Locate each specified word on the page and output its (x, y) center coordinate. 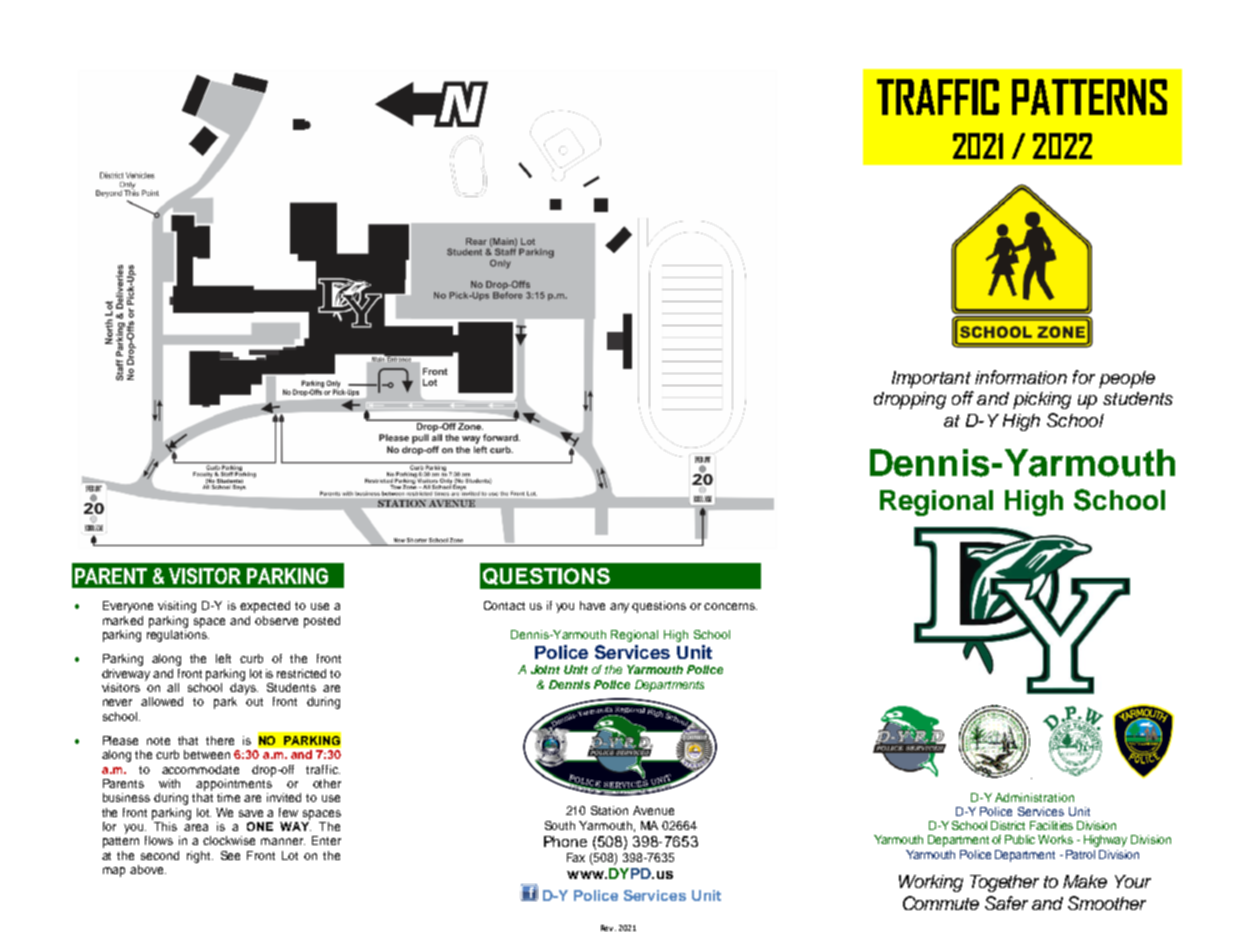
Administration (1034, 797)
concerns (730, 606)
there (220, 740)
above (148, 869)
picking (1042, 400)
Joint (545, 669)
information (1021, 377)
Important (931, 379)
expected (265, 607)
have (592, 605)
